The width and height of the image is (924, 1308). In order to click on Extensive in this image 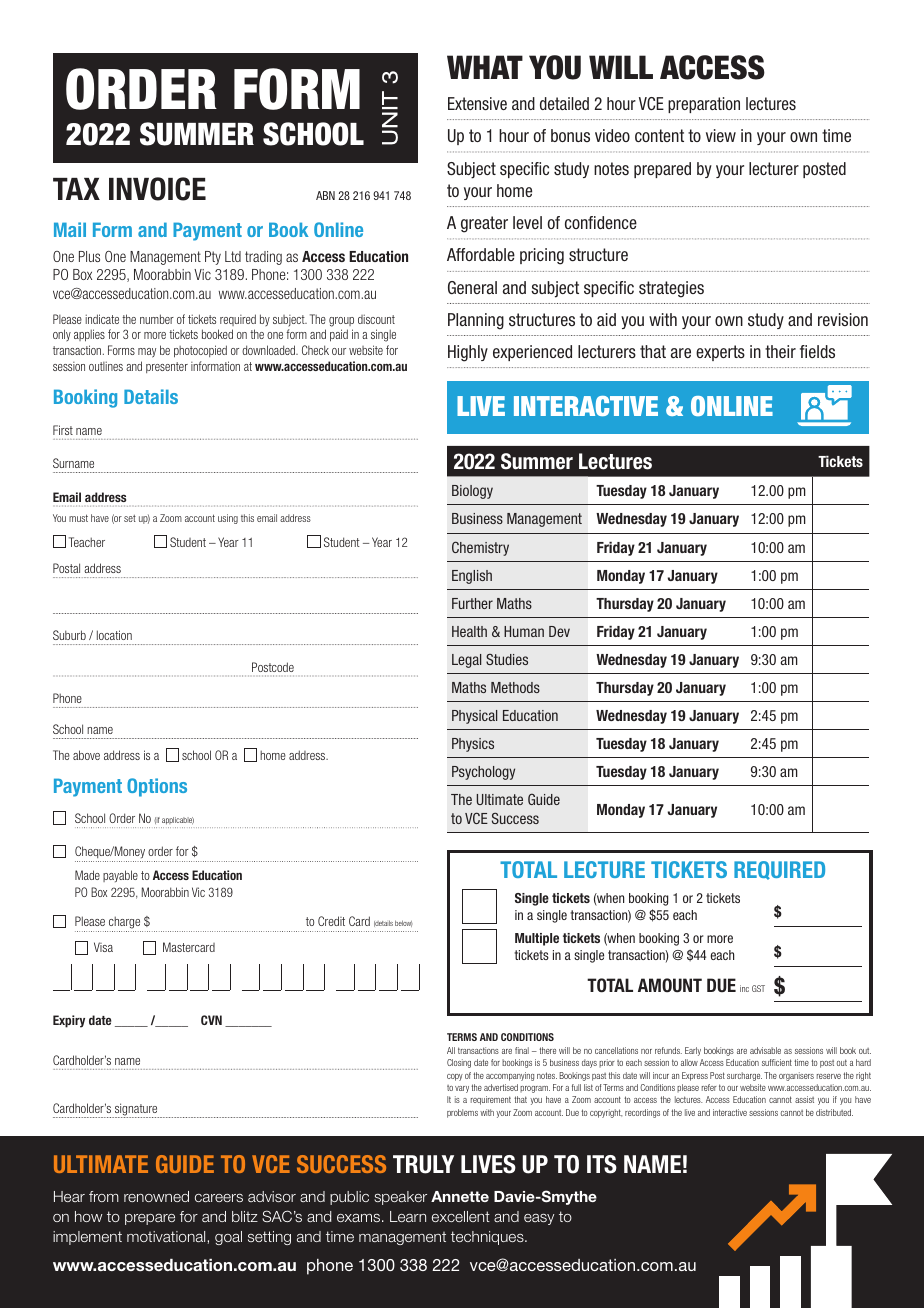, I will do `click(477, 104)`.
